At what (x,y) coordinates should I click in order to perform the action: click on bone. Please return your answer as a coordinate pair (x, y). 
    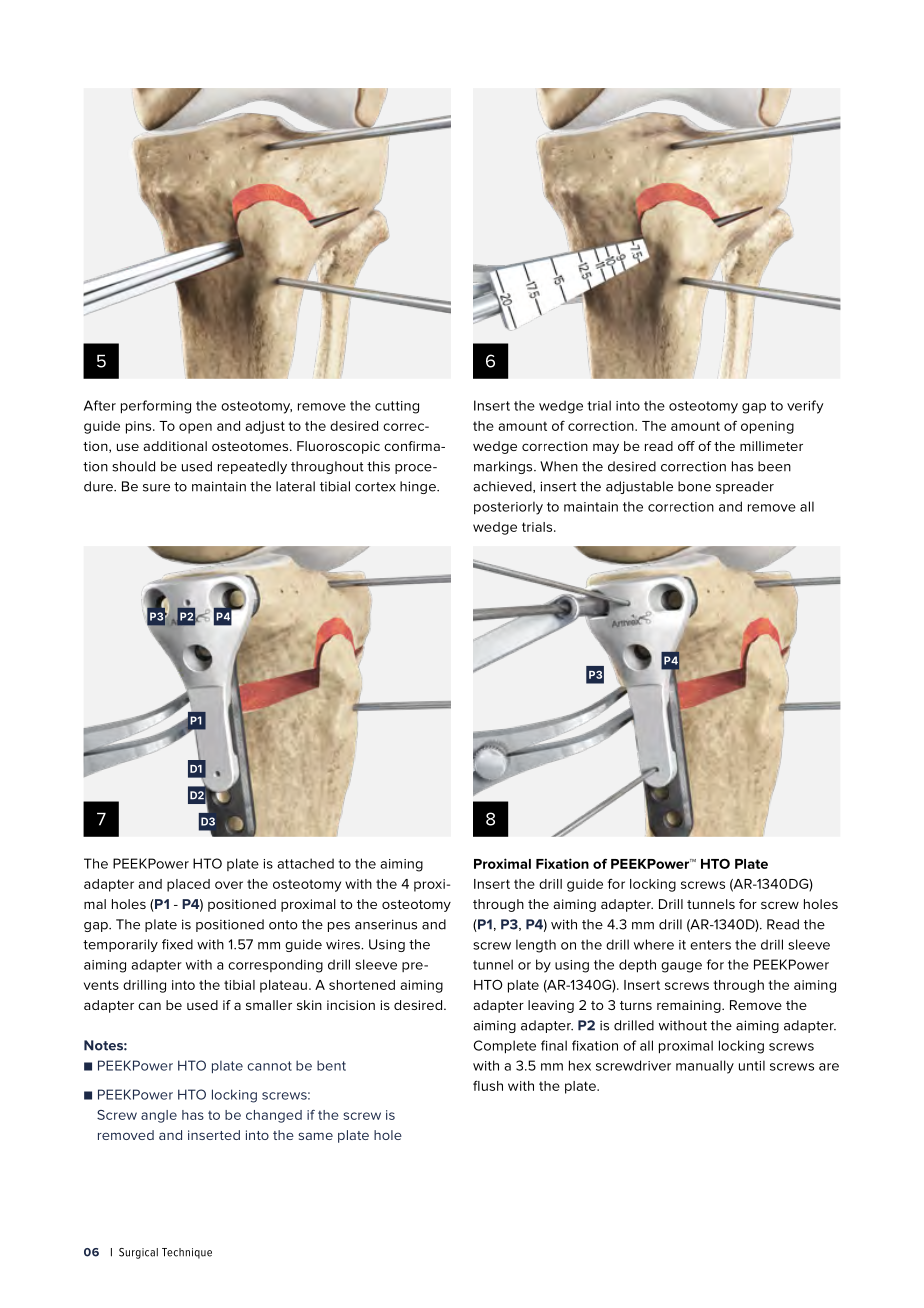
    Looking at the image, I should click on (694, 486).
